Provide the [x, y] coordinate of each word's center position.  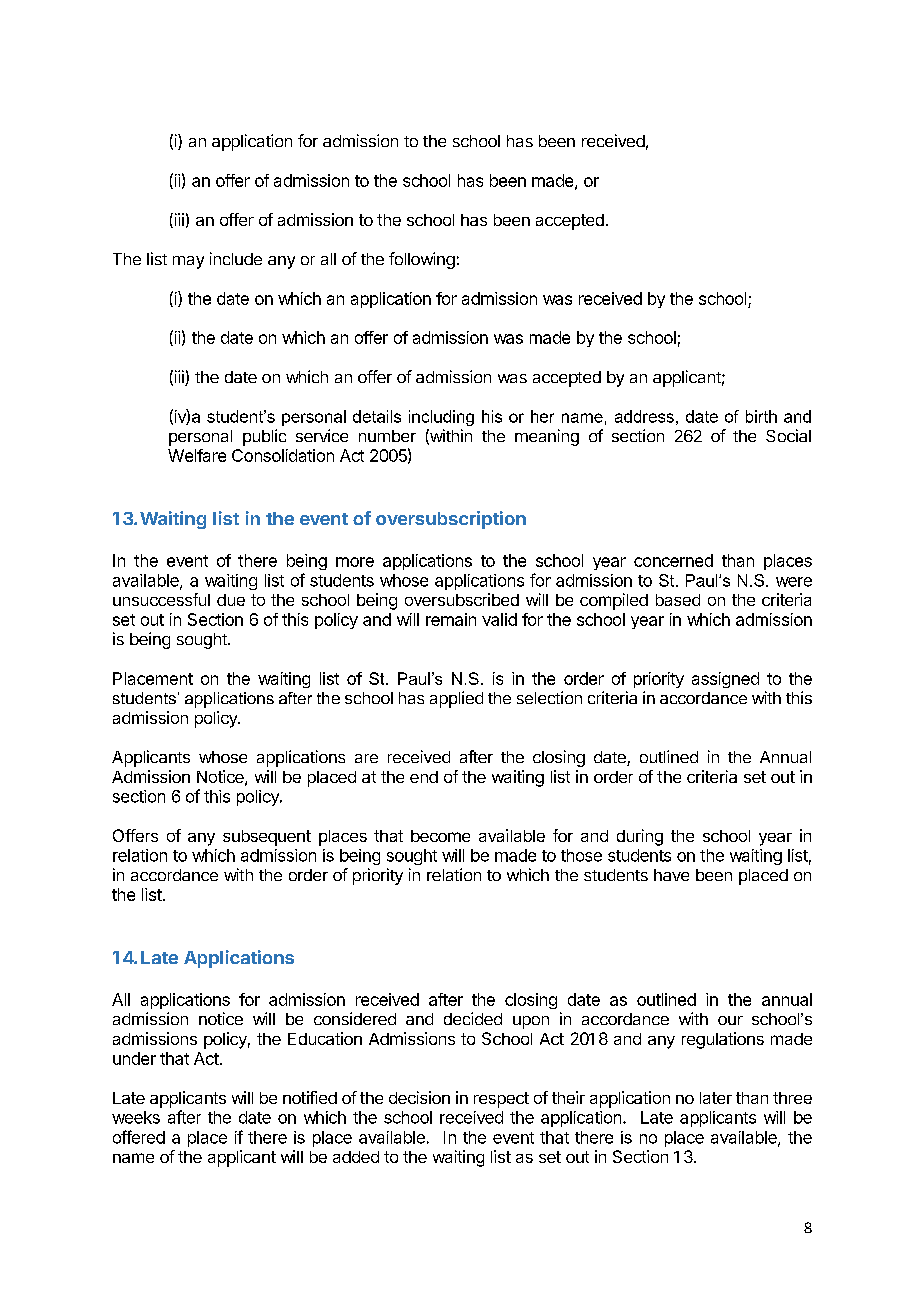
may [188, 262]
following [422, 260]
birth [761, 416]
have [671, 875]
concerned [673, 560]
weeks [136, 1117]
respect [501, 1100]
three [792, 1098]
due [231, 600]
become [440, 836]
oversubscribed [462, 599]
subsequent [267, 838]
